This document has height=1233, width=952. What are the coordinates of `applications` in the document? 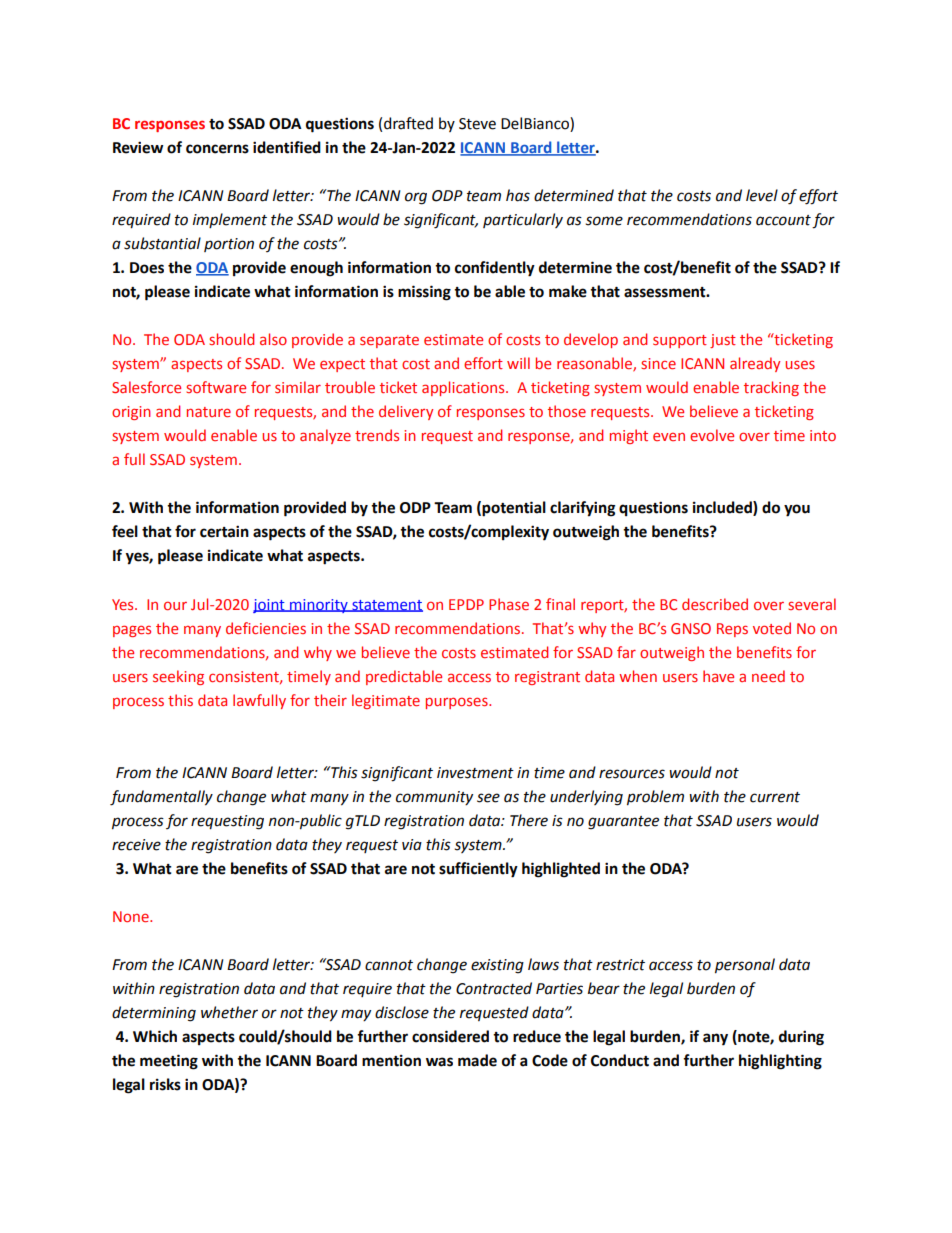 It's located at (464, 388).
